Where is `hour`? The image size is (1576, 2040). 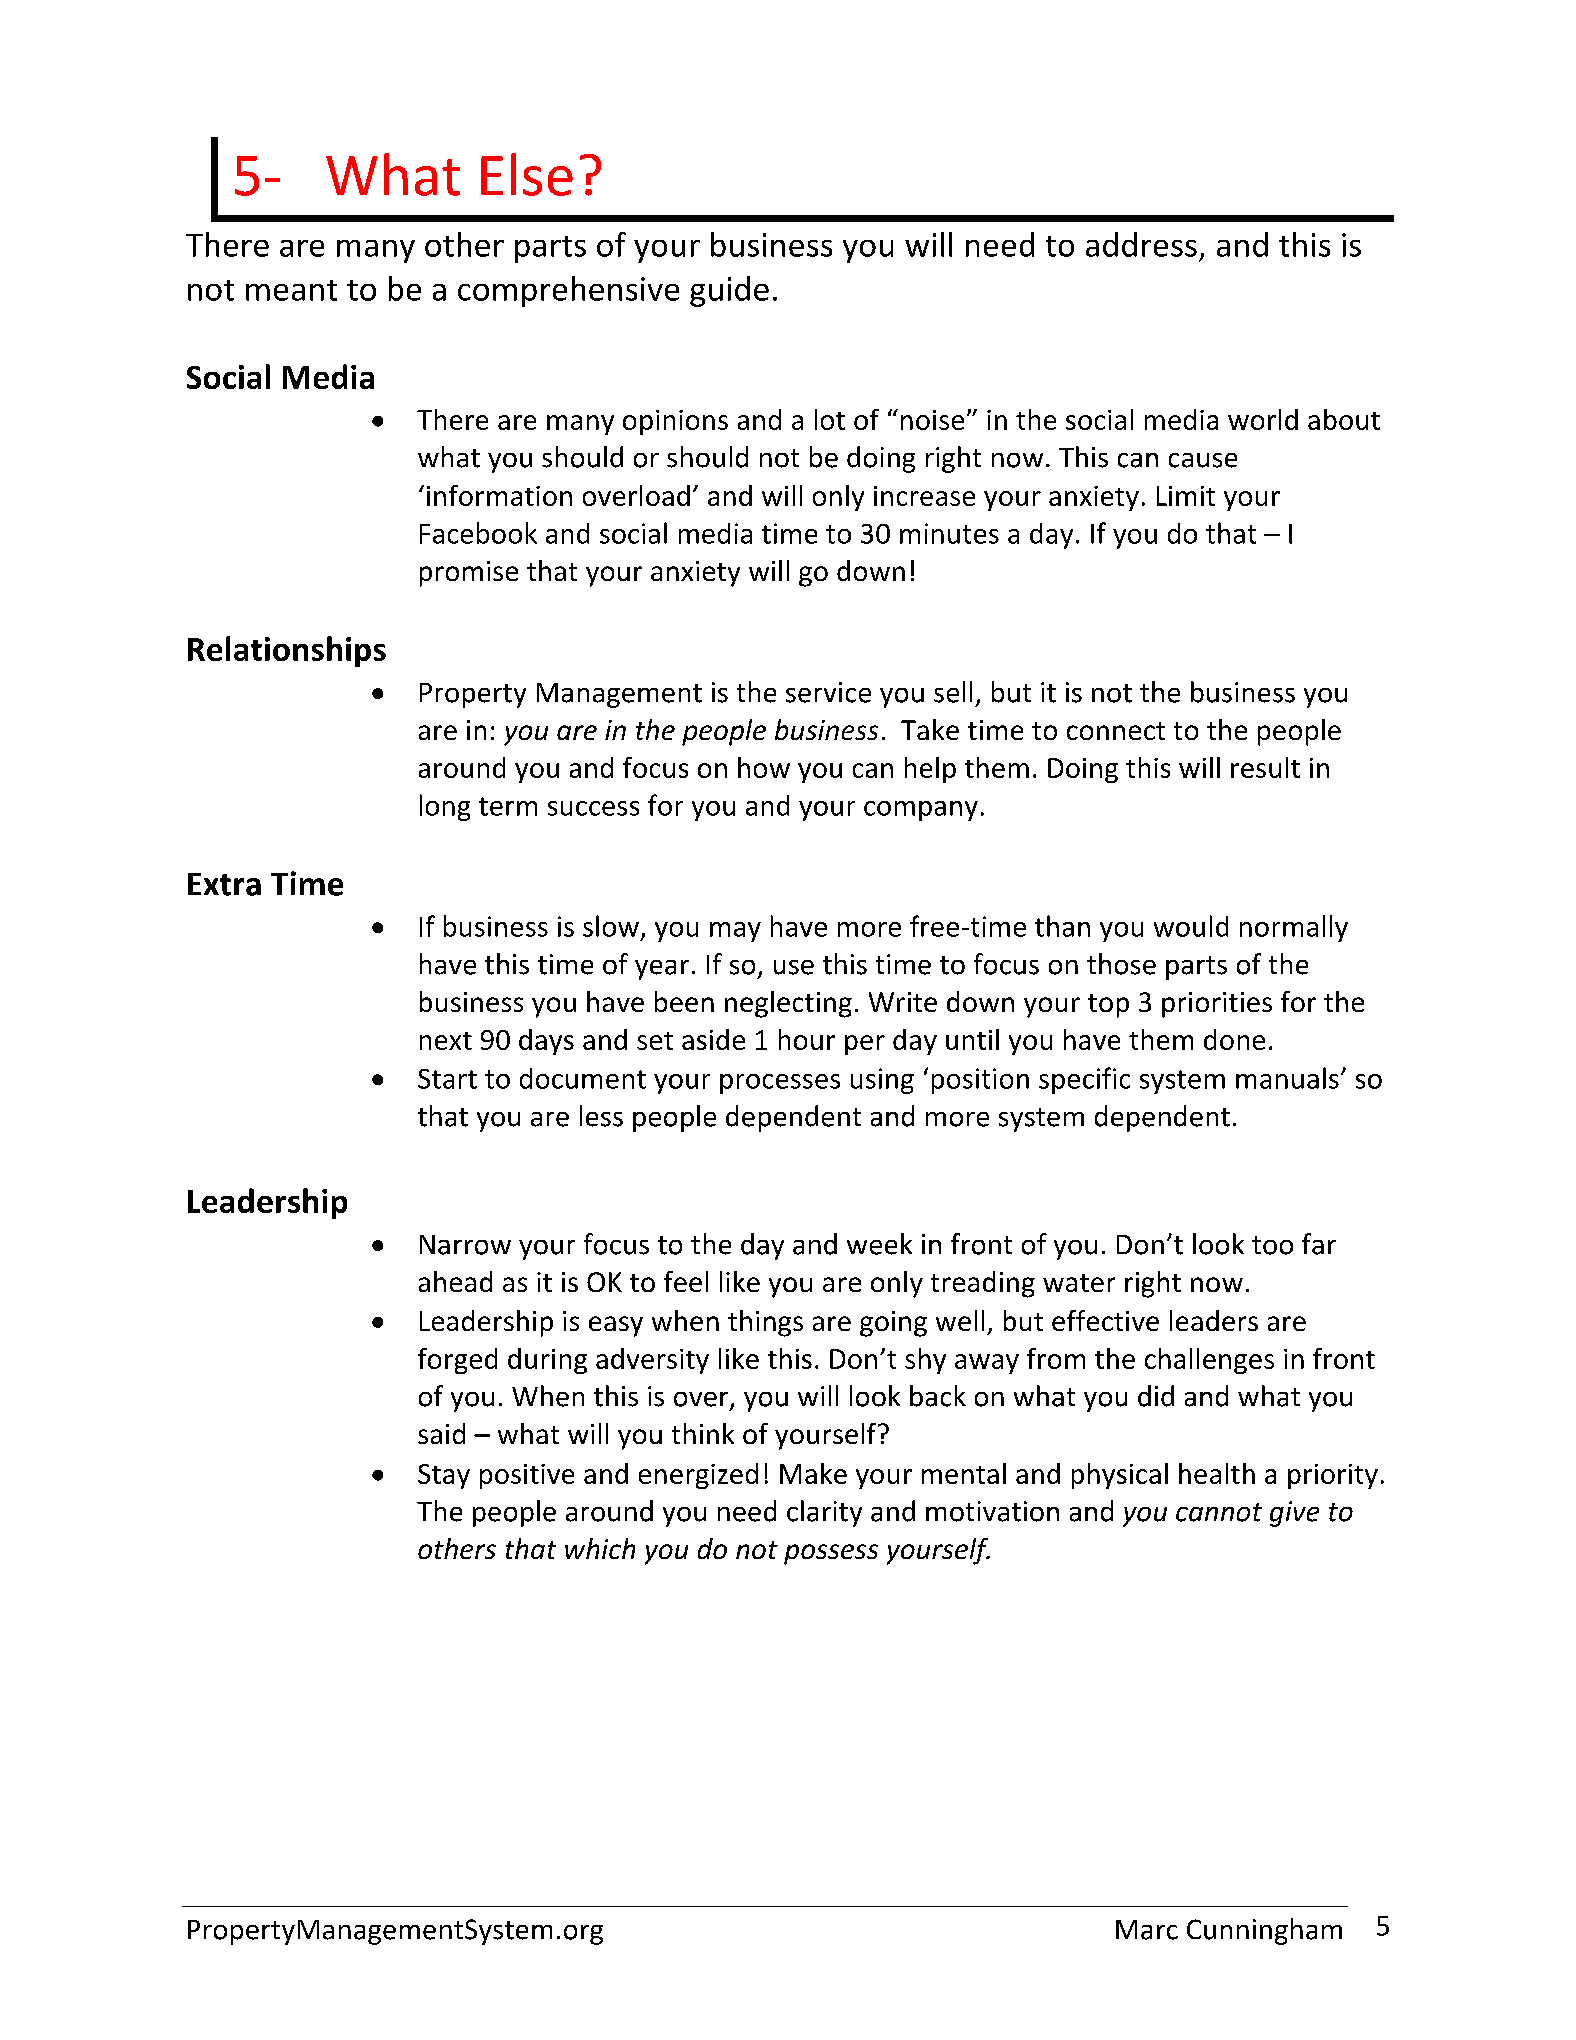
hour is located at coordinates (807, 1039).
